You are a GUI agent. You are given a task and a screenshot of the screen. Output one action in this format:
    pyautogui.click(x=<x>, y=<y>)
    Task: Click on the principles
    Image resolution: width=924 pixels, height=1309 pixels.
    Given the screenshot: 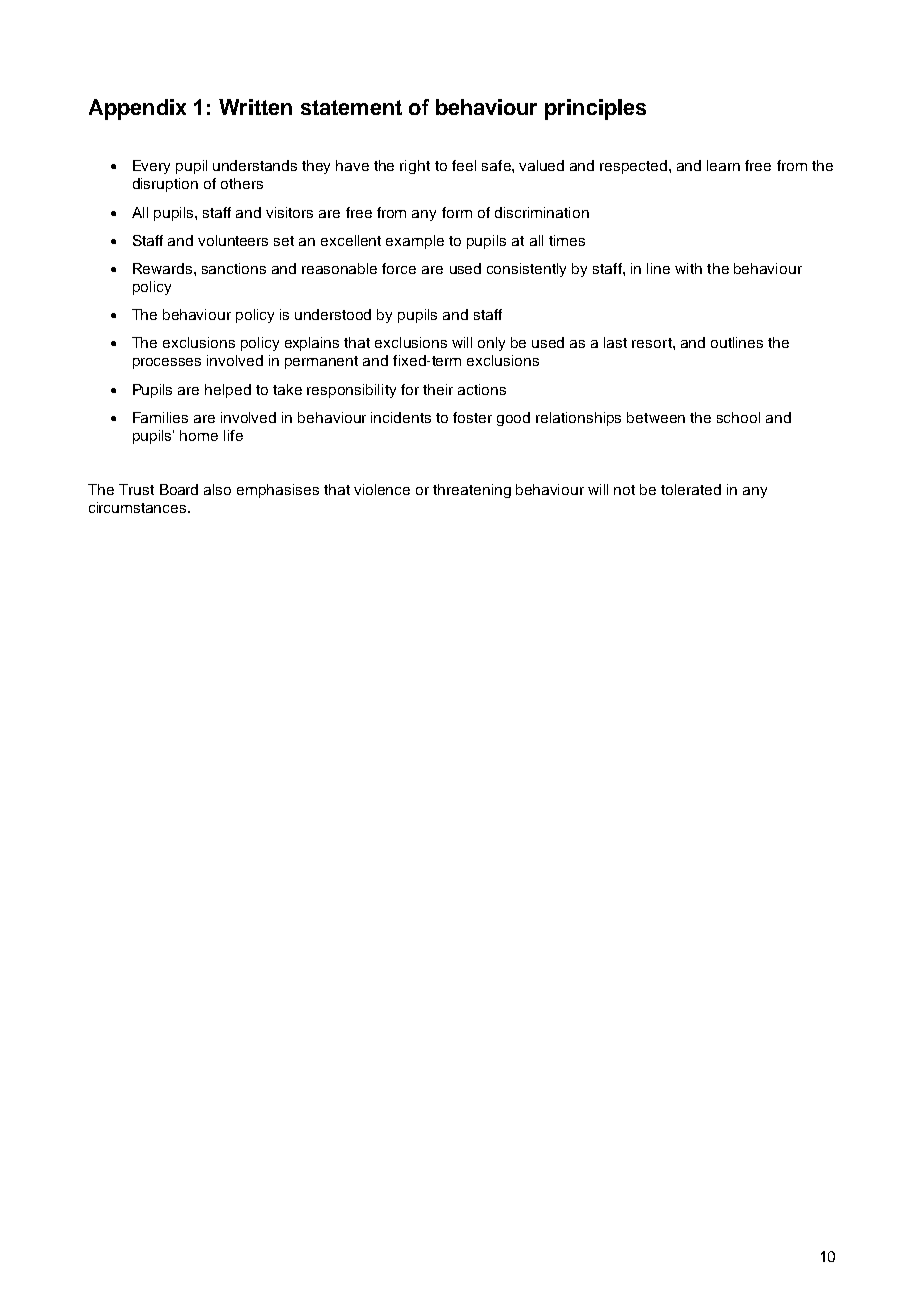 What is the action you would take?
    pyautogui.click(x=595, y=109)
